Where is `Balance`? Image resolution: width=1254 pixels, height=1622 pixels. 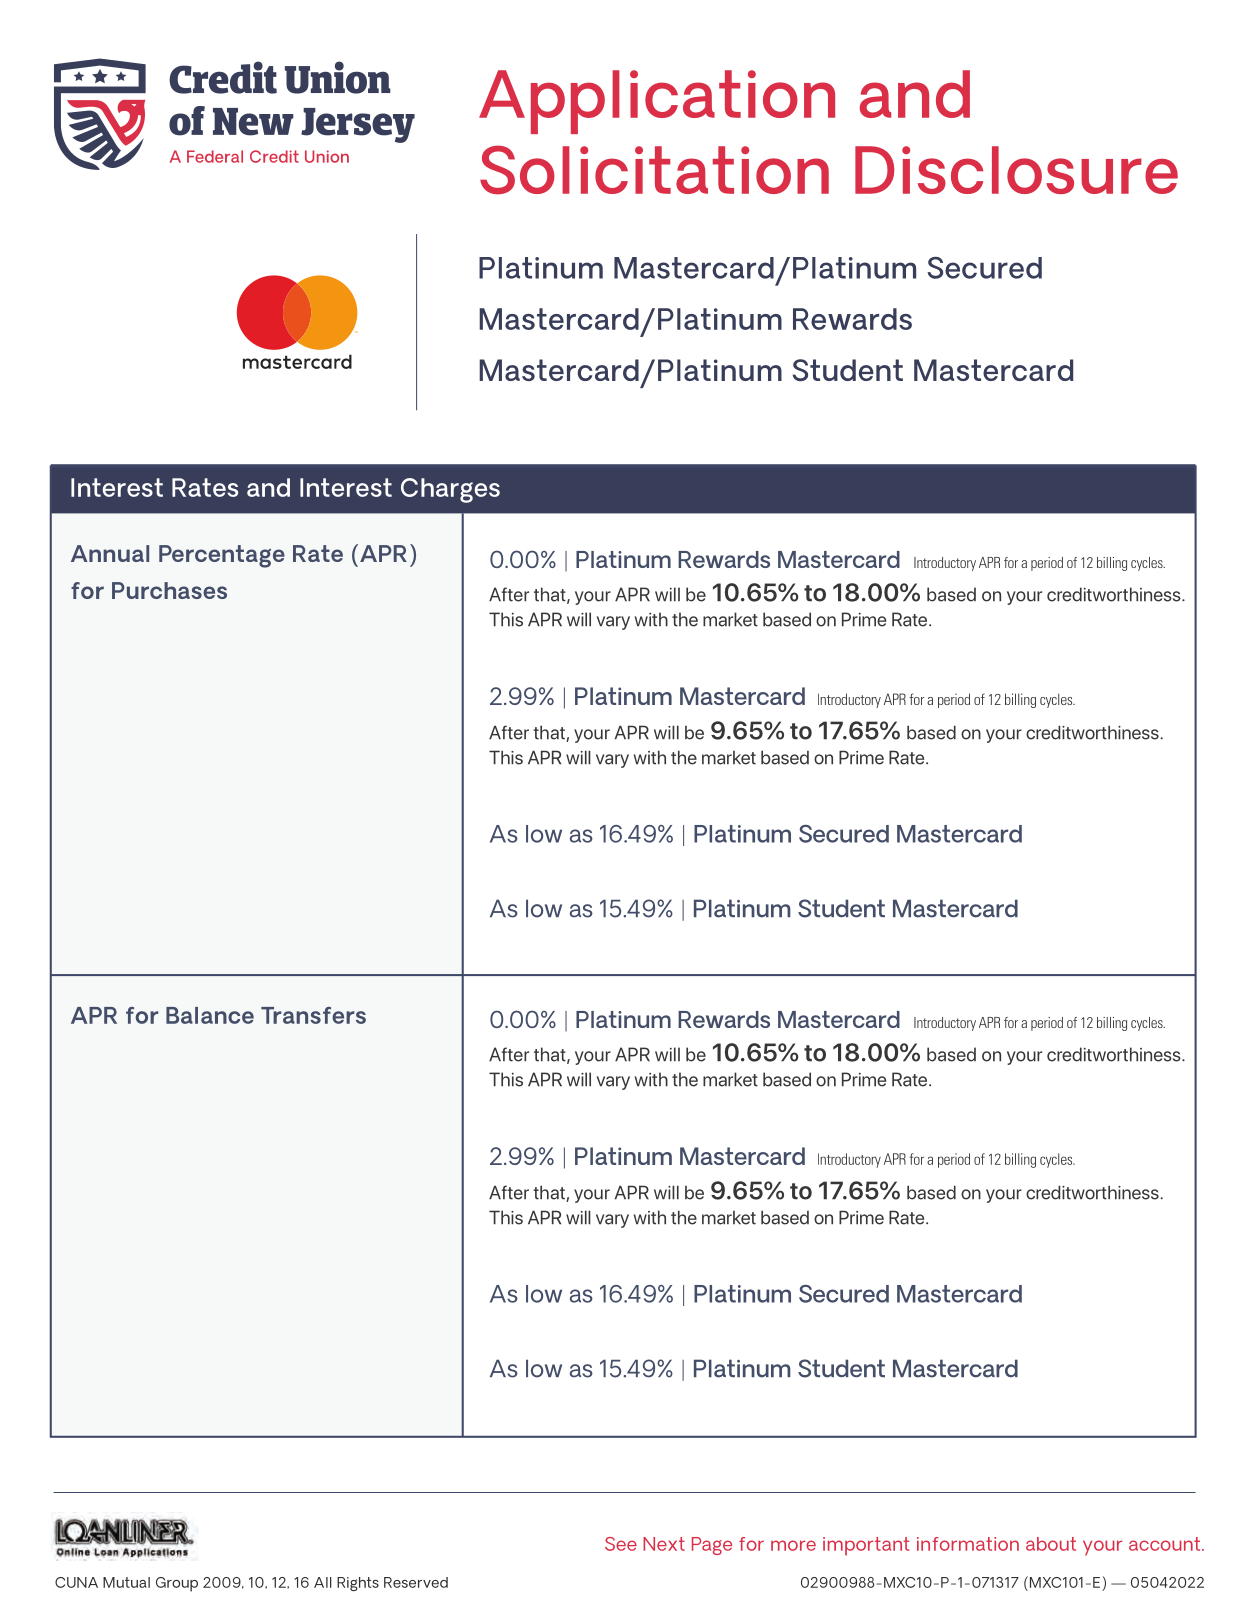
Balance is located at coordinates (210, 1015).
